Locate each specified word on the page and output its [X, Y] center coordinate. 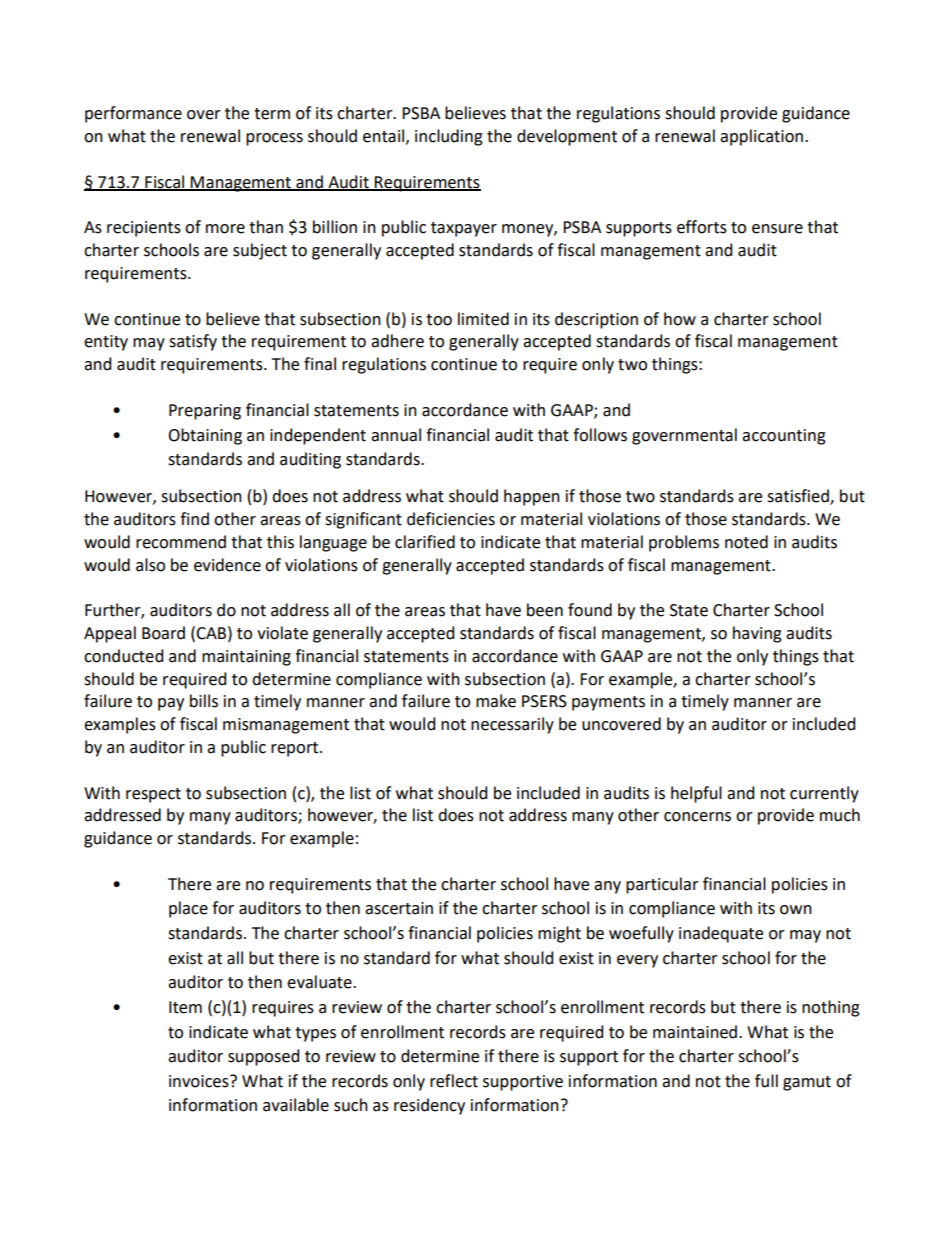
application [761, 137]
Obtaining [205, 436]
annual [396, 435]
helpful [696, 794]
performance [133, 114]
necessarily [512, 725]
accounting [784, 437]
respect [153, 795]
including [449, 137]
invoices [200, 1081]
